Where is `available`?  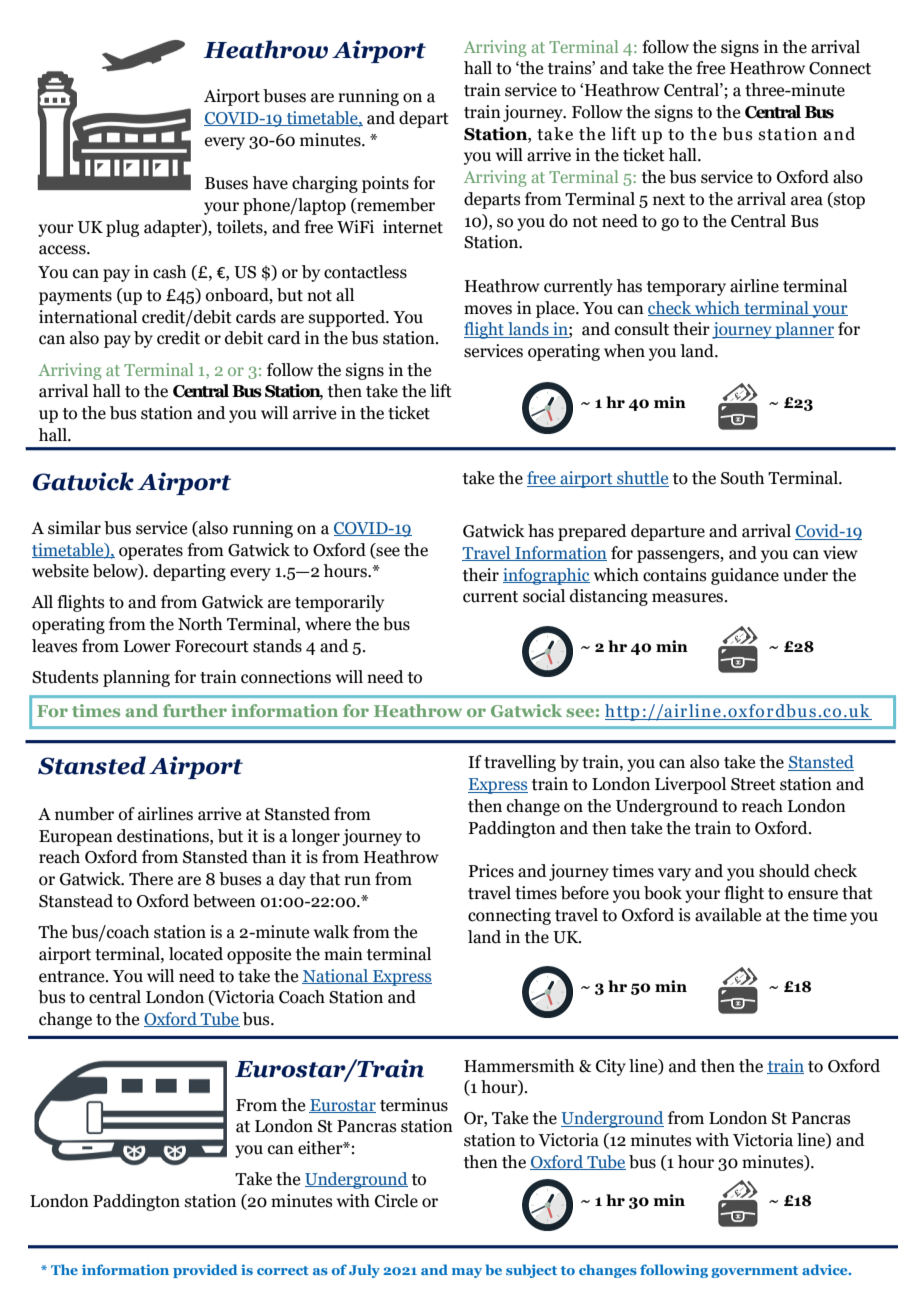 available is located at coordinates (728, 915).
